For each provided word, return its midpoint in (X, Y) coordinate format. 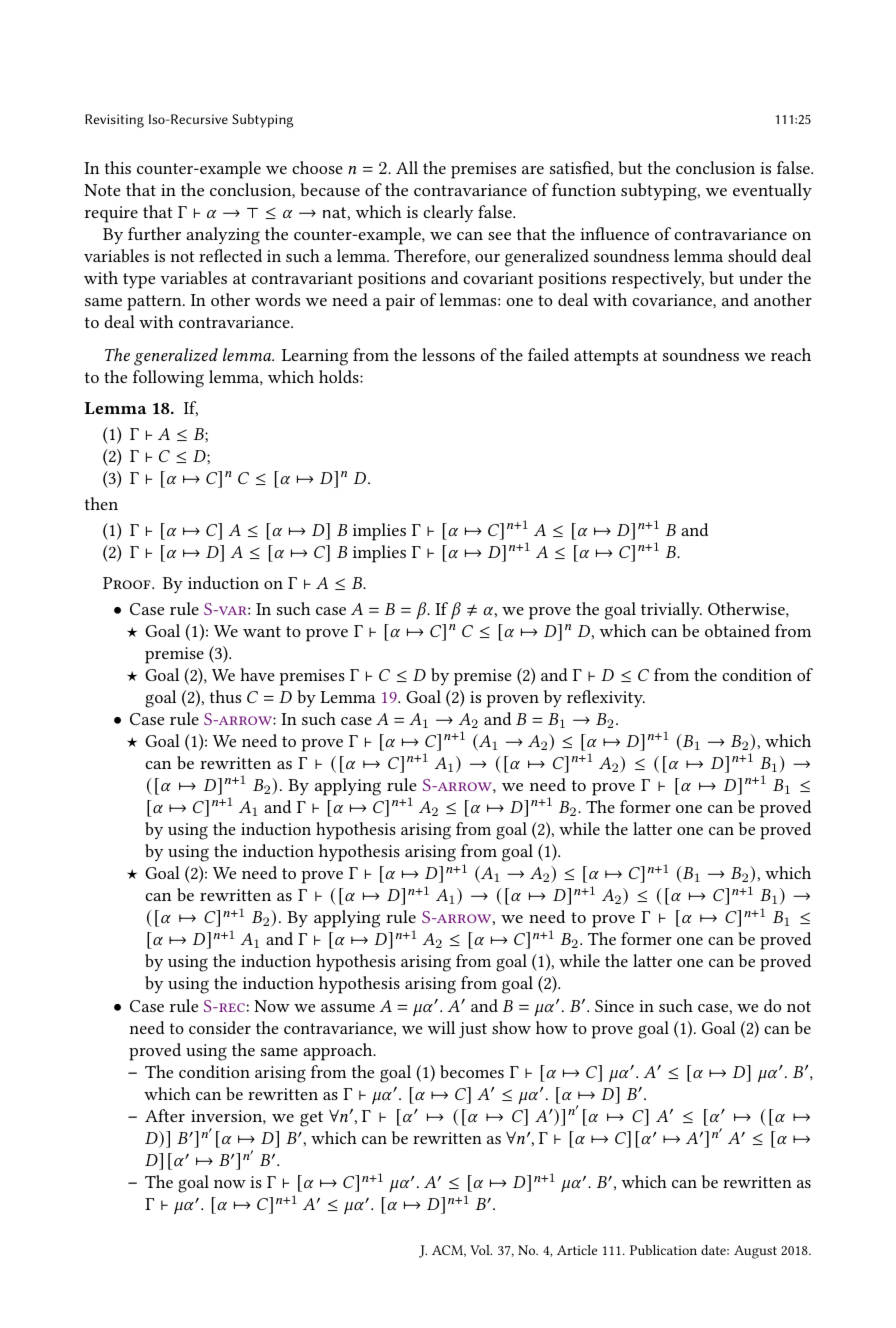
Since (614, 1006)
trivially (671, 611)
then (101, 503)
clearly (448, 213)
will (441, 1027)
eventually (772, 191)
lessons (448, 354)
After (165, 1115)
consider (220, 1027)
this (118, 167)
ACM (449, 1251)
